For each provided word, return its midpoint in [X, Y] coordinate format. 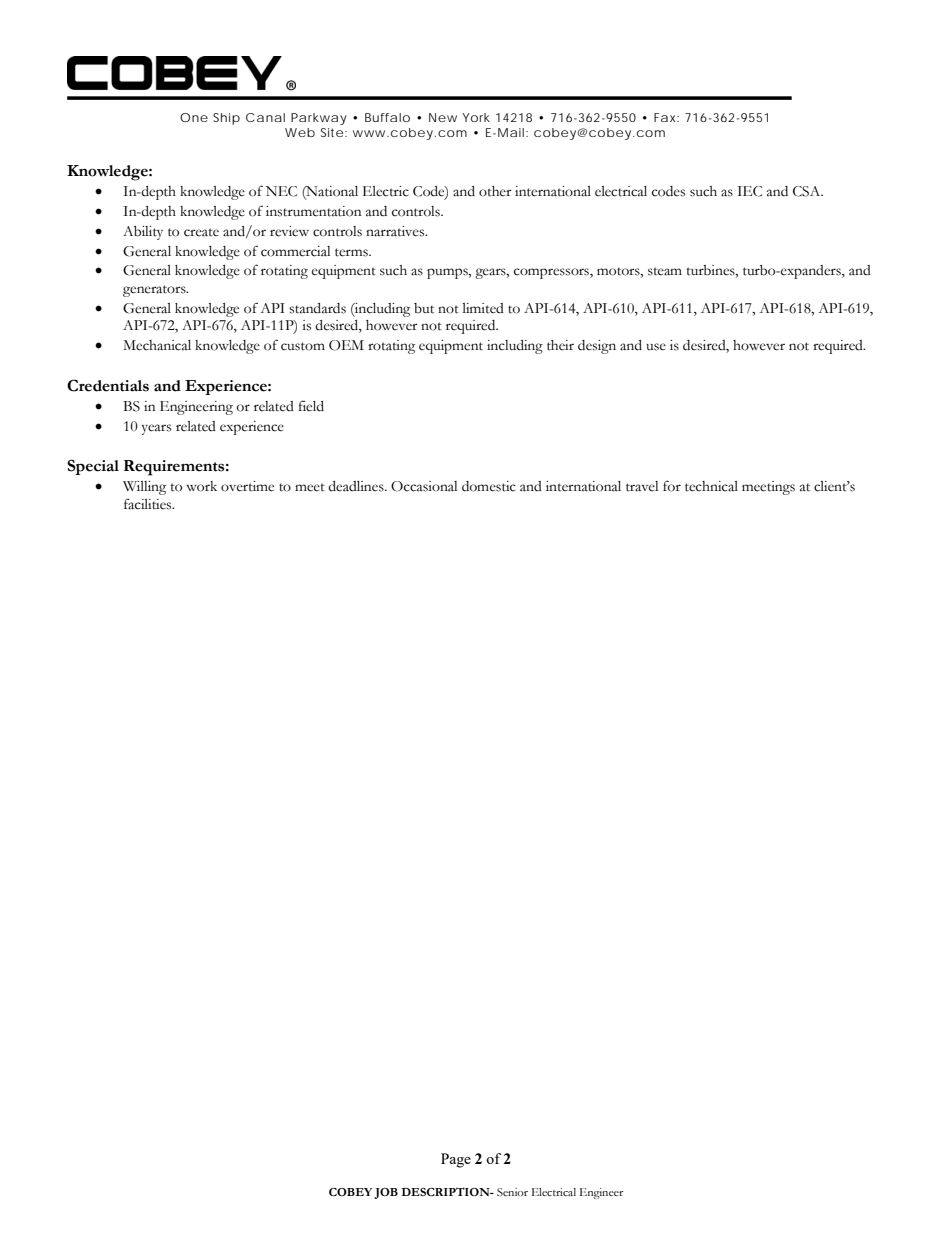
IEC [749, 191]
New [443, 117]
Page [456, 1160]
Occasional [424, 486]
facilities [149, 504]
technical [711, 486]
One [194, 117]
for [672, 486]
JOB [386, 1193]
